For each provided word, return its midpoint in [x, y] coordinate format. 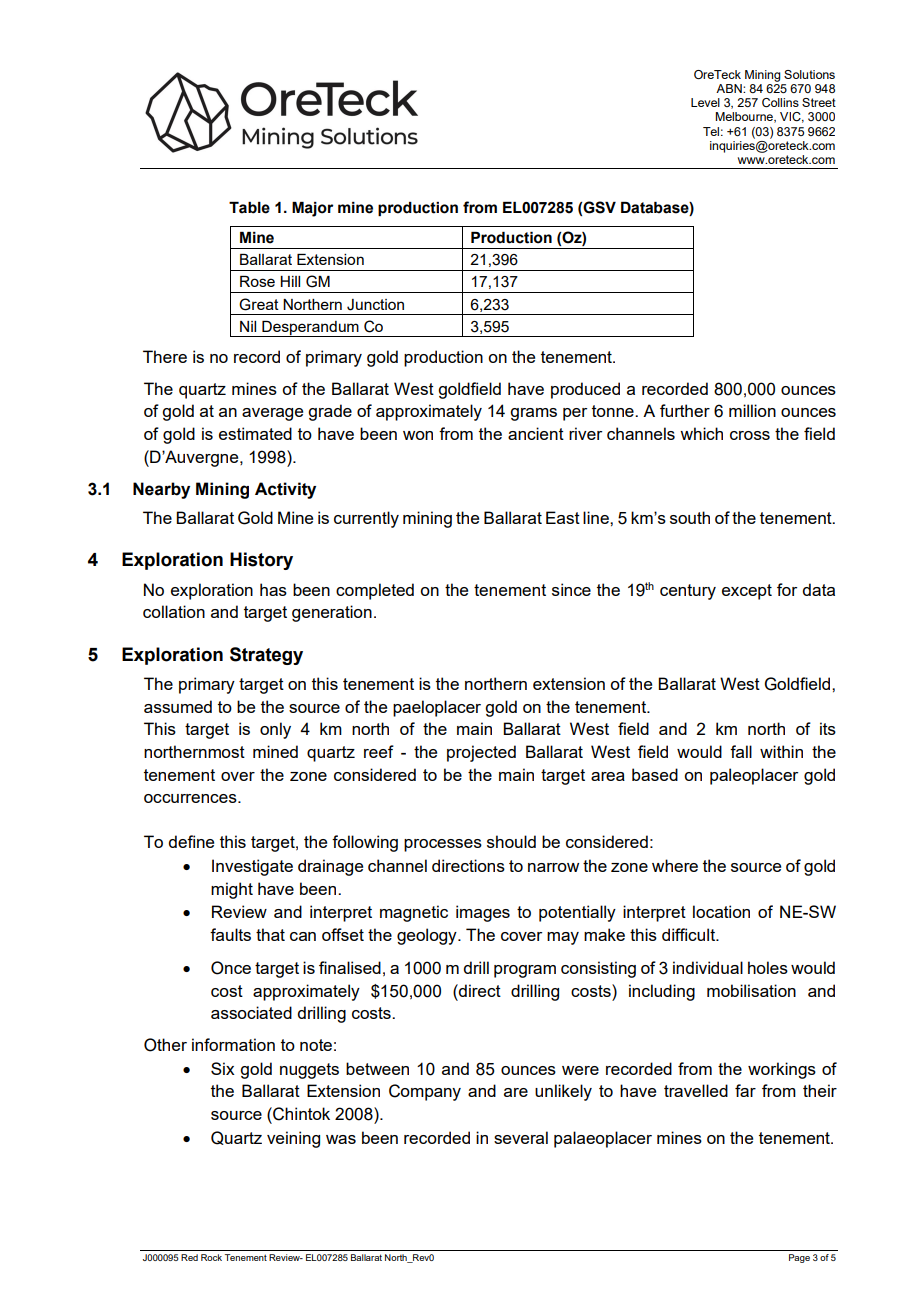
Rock [211, 1257]
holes [768, 967]
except [747, 592]
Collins [780, 103]
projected [481, 753]
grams [533, 414]
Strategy [266, 656]
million [752, 410]
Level [705, 102]
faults [230, 934]
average [272, 414]
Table [249, 208]
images [483, 913]
